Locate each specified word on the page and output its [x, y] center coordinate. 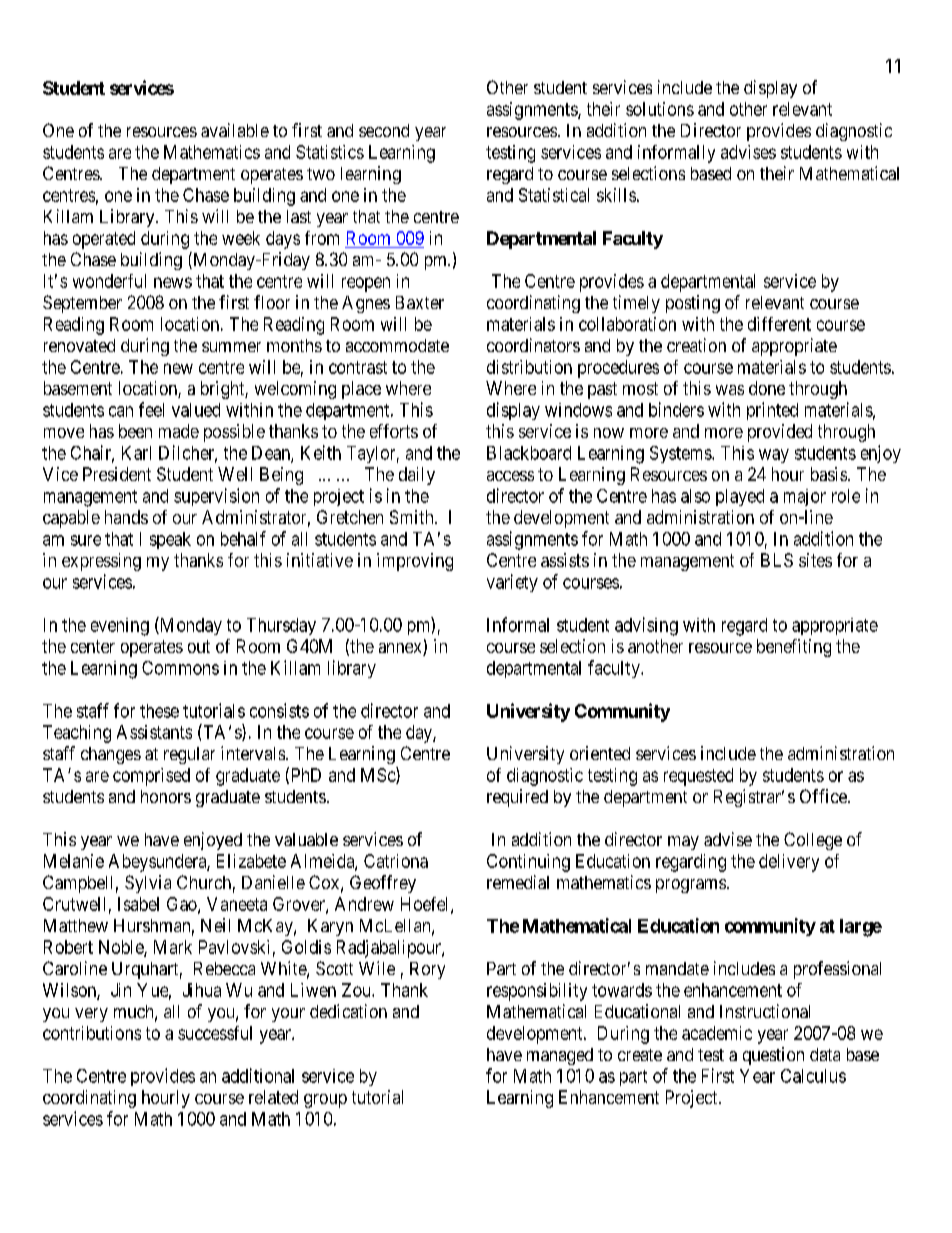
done [767, 388]
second [384, 130]
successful [215, 1033]
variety [512, 583]
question [773, 1056]
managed [560, 1056]
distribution [529, 367]
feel [151, 409]
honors [166, 796]
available [235, 130]
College [813, 841]
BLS [777, 560]
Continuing [528, 863]
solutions [660, 109]
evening [120, 627]
